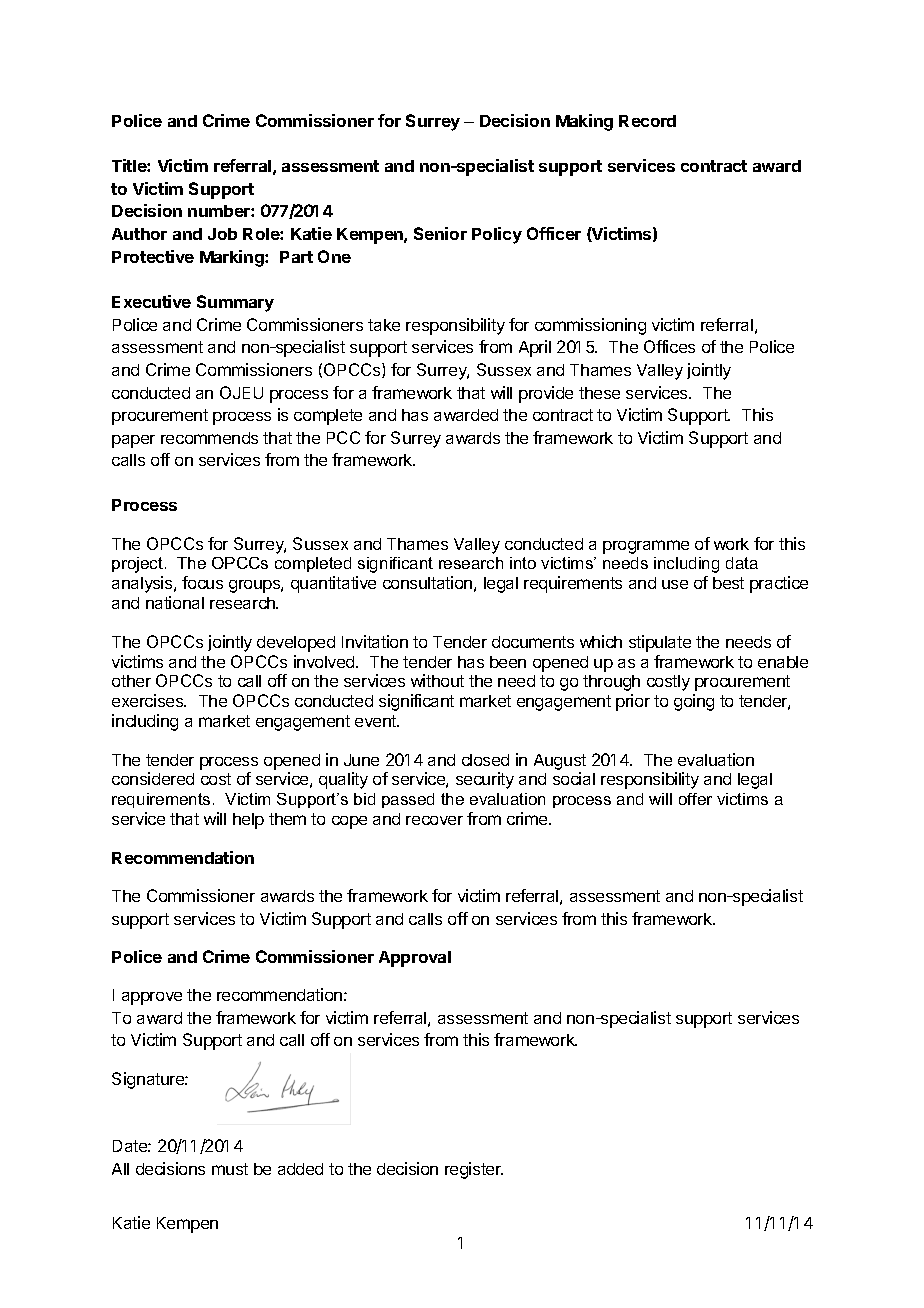 This screenshot has width=924, height=1308. Describe the element at coordinates (546, 394) in the screenshot. I see `provide` at that location.
